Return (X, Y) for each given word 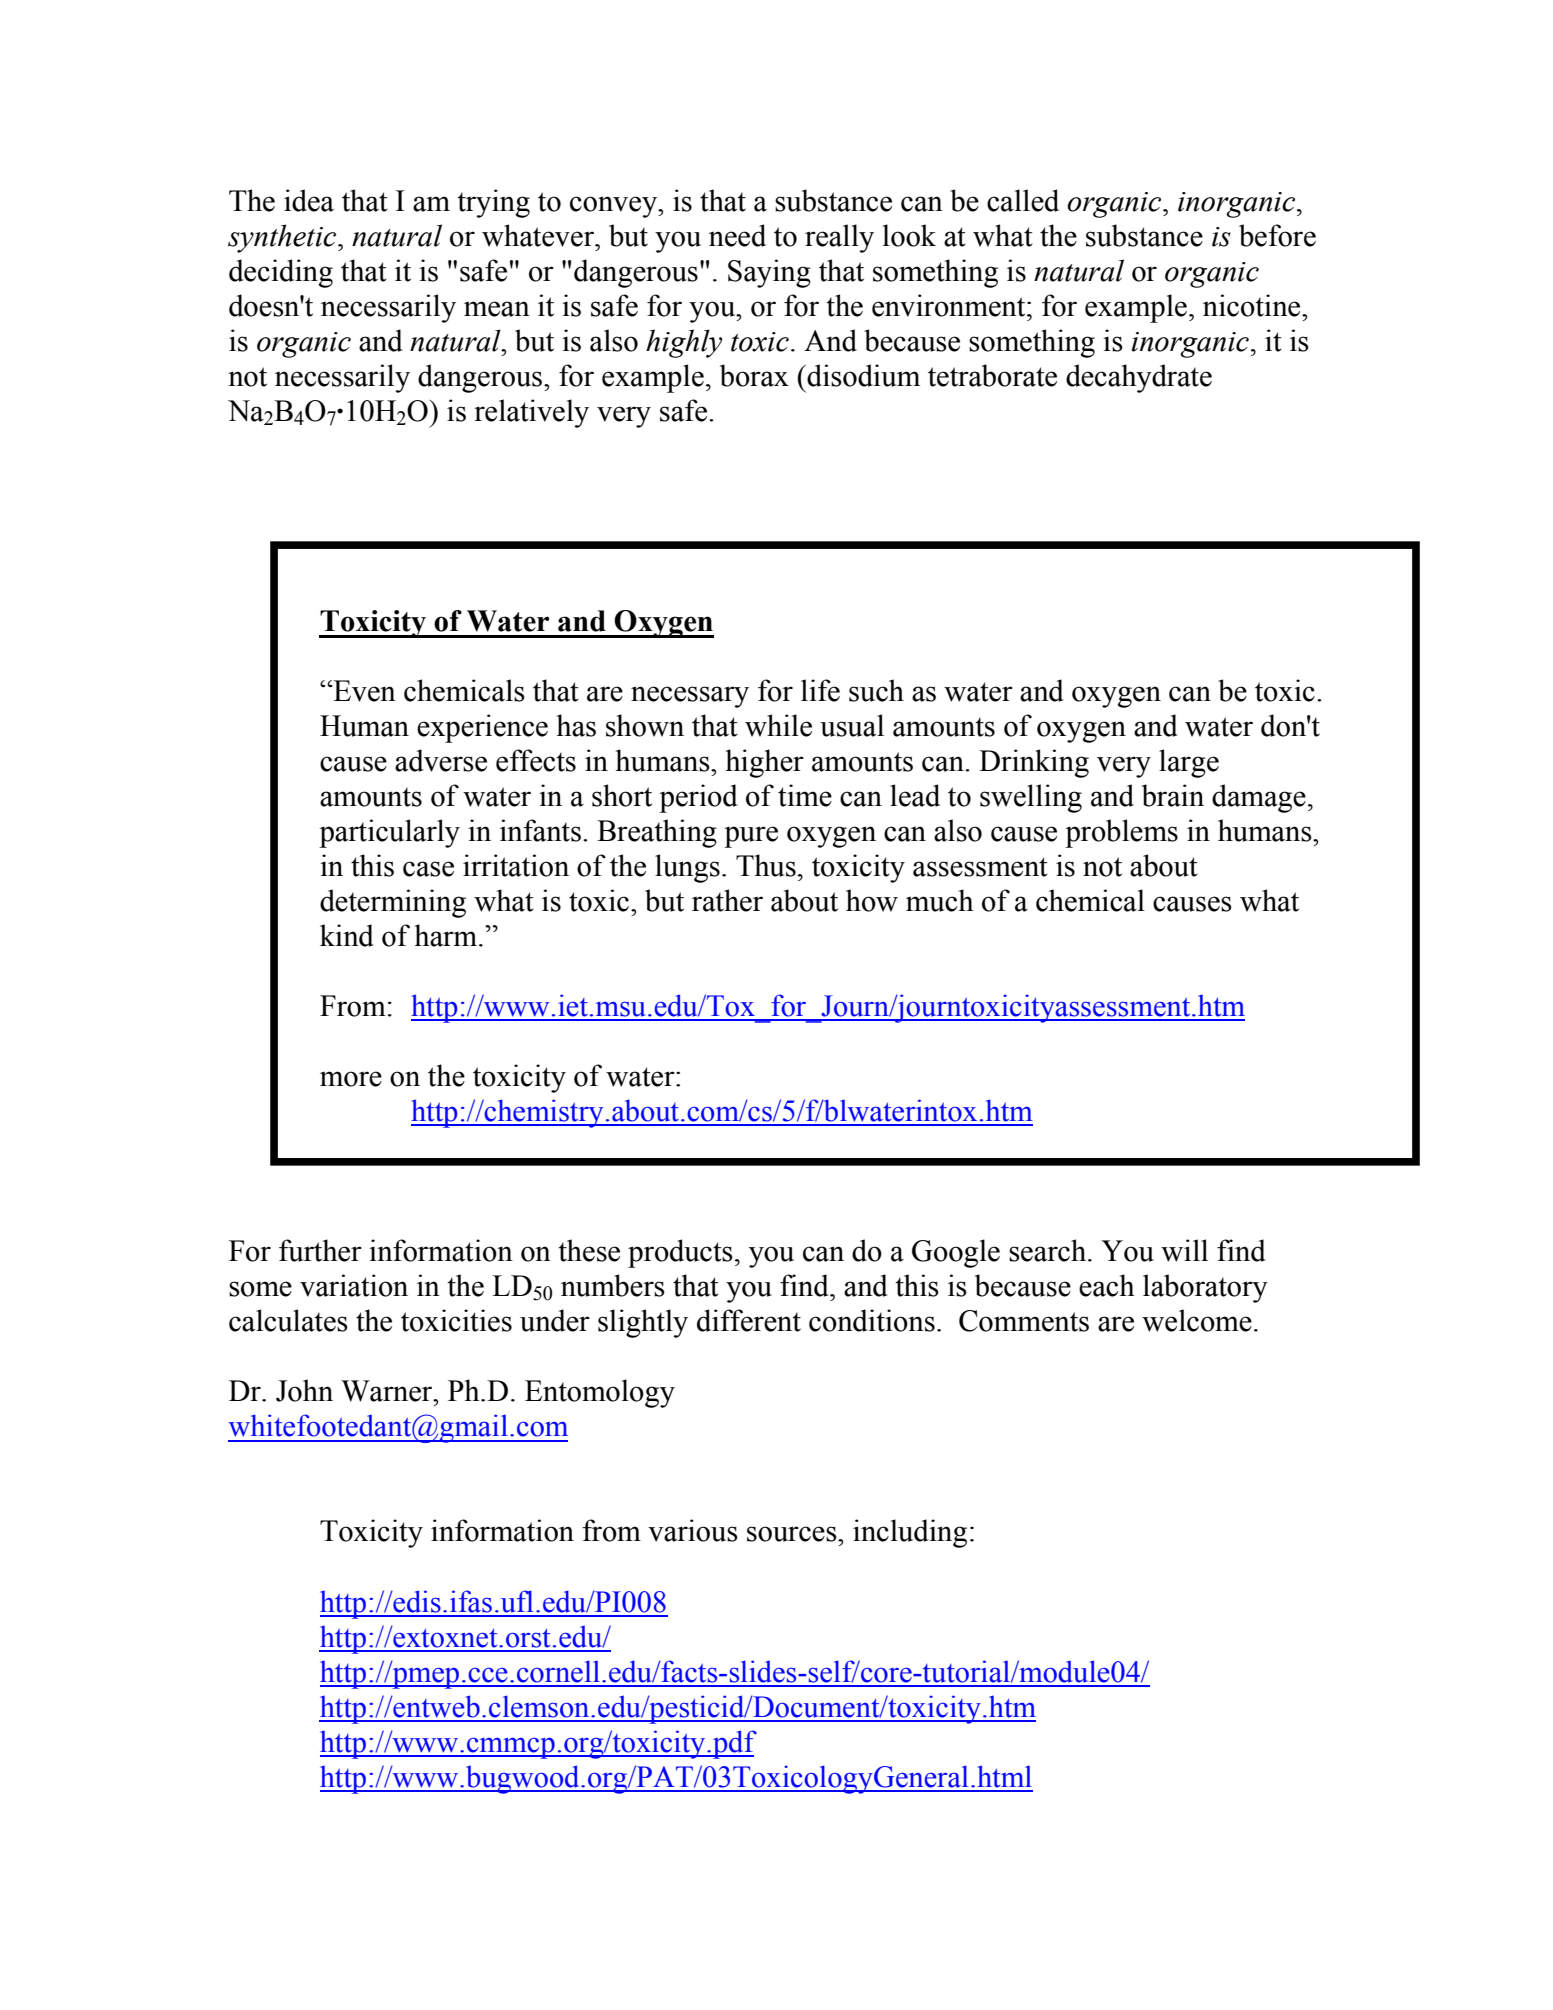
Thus (766, 865)
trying (493, 203)
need (737, 235)
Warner (388, 1391)
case (428, 869)
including (910, 1533)
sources (793, 1534)
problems (1121, 833)
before (1277, 235)
